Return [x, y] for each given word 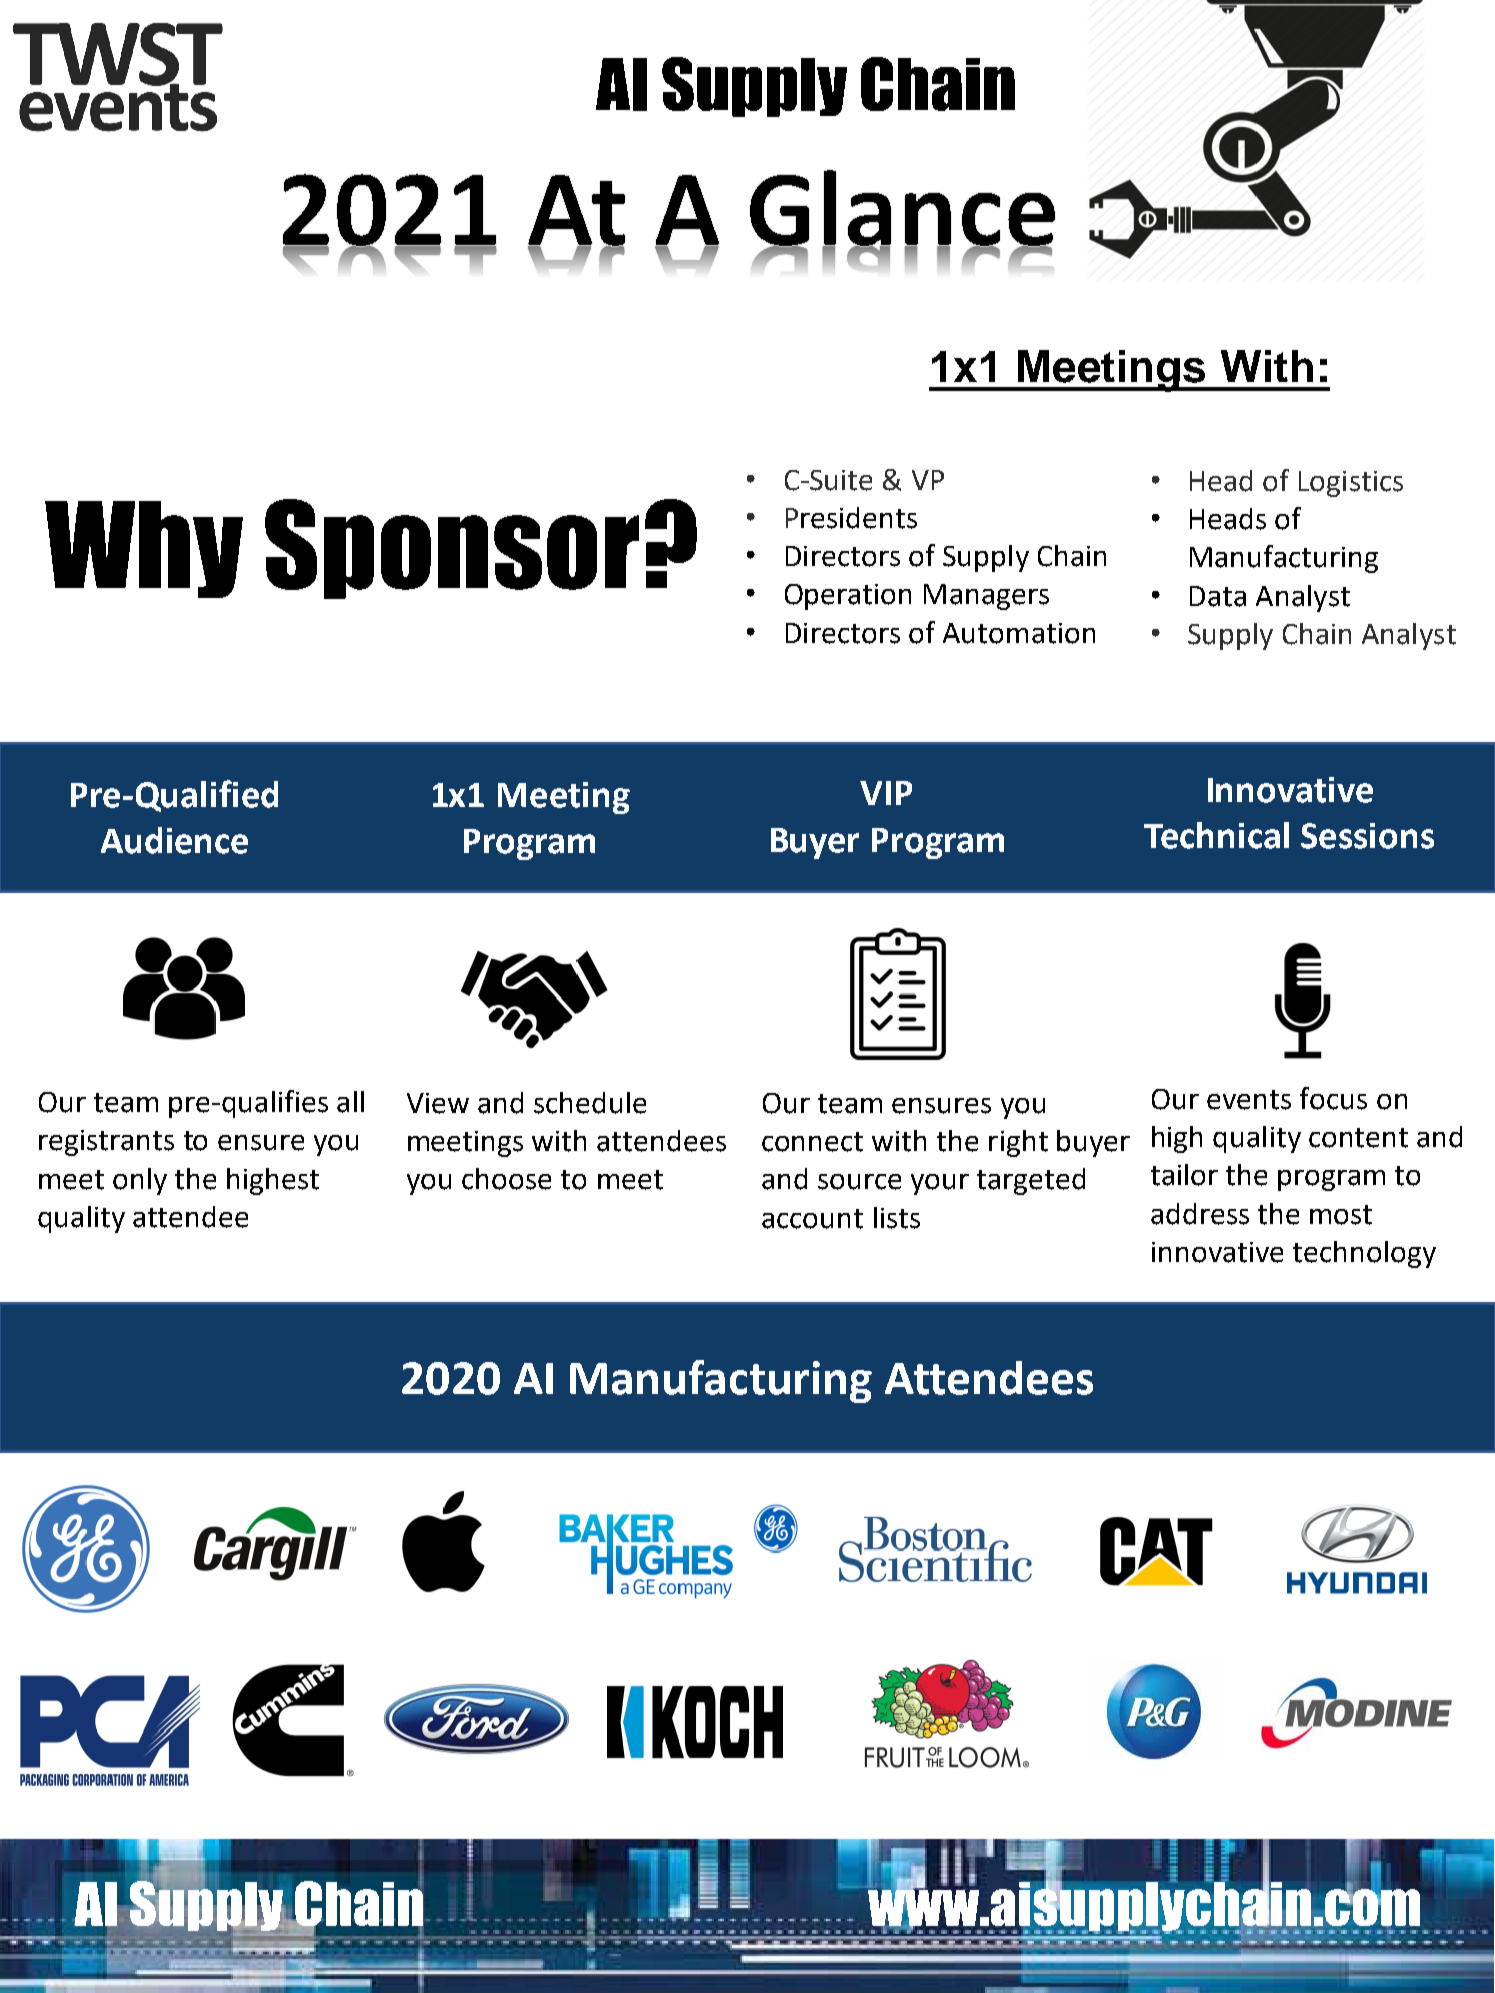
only [140, 1181]
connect [812, 1142]
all [350, 1102]
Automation [1019, 633]
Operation [848, 597]
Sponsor [452, 549]
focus [1333, 1098]
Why [144, 549]
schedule [590, 1103]
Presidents [851, 518]
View [438, 1103]
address [1200, 1214]
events [1249, 1100]
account [812, 1219]
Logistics [1351, 484]
